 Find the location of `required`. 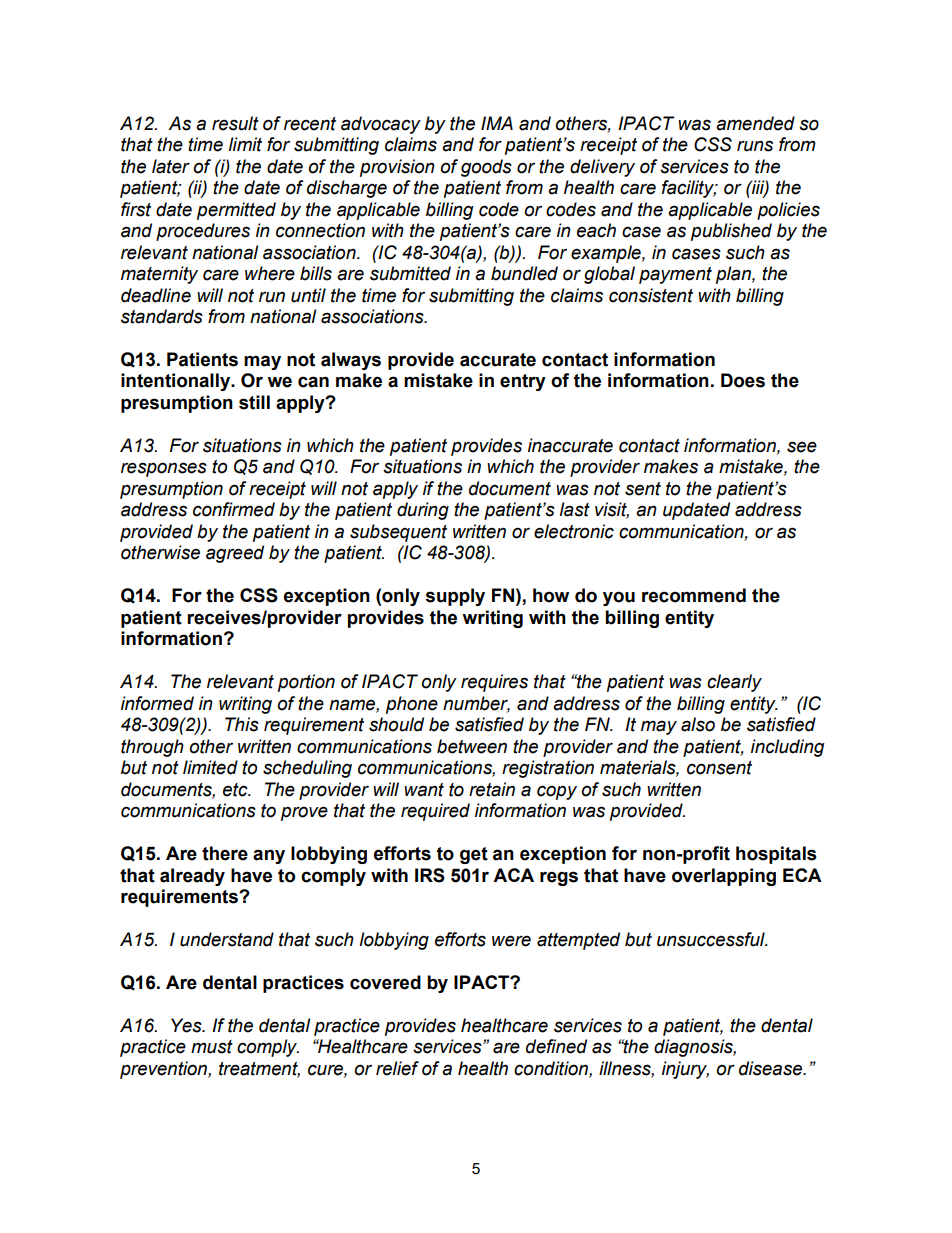

required is located at coordinates (435, 812).
